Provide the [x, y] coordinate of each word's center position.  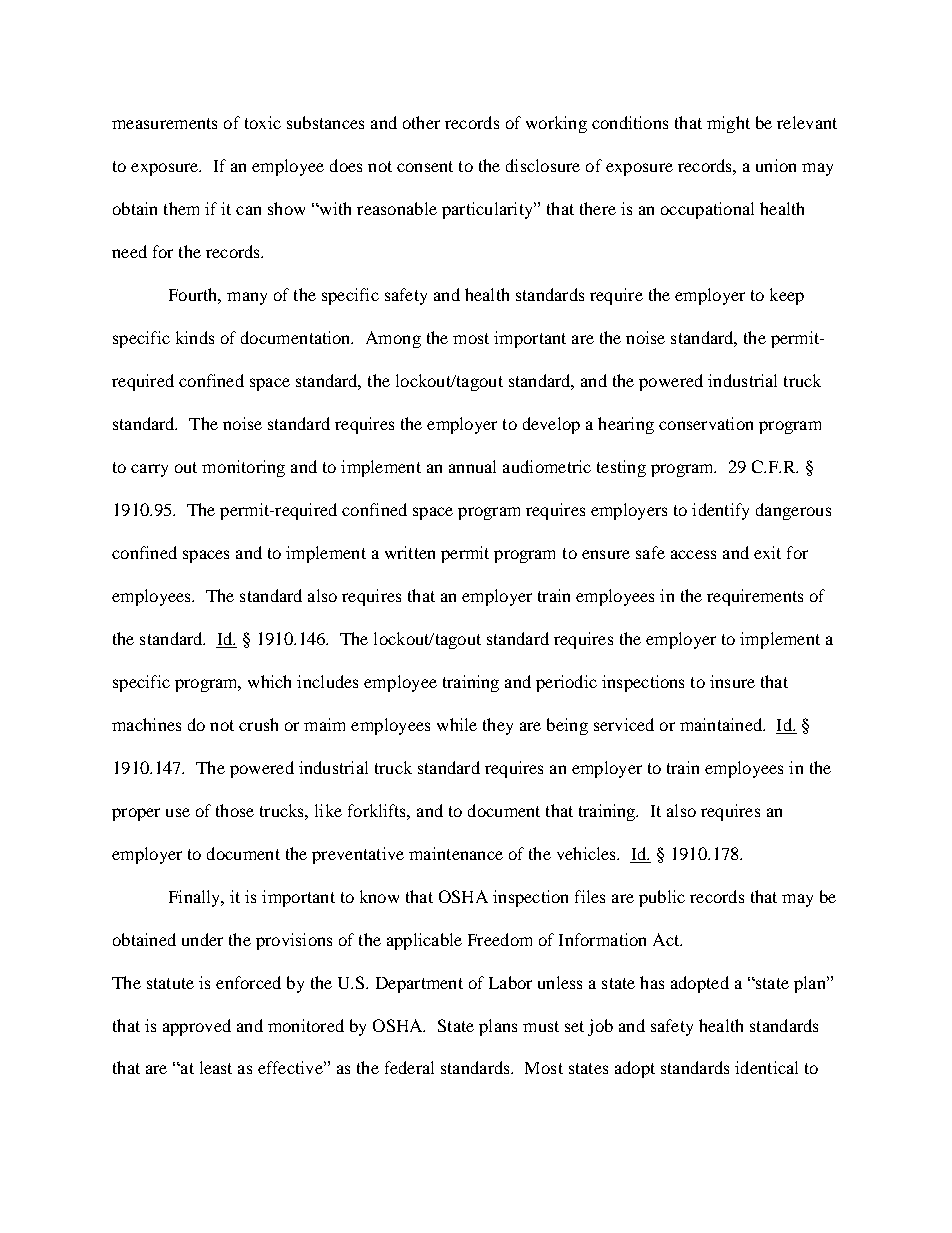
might [728, 124]
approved [197, 1027]
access [693, 554]
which [269, 681]
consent [425, 166]
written [410, 552]
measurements [164, 123]
